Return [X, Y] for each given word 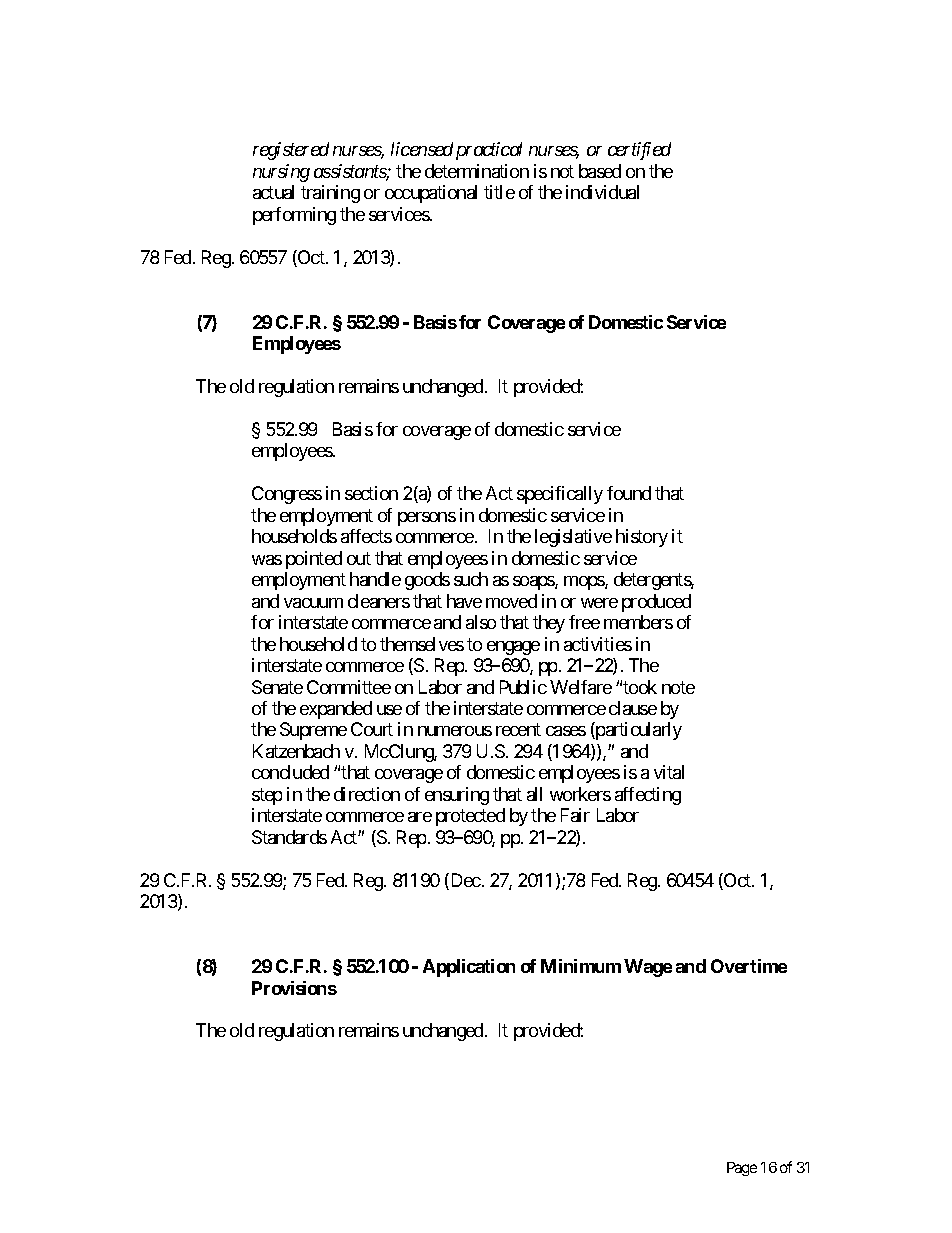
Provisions [294, 988]
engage [513, 648]
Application [469, 968]
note [678, 687]
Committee [349, 687]
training [330, 194]
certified [639, 151]
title [499, 192]
